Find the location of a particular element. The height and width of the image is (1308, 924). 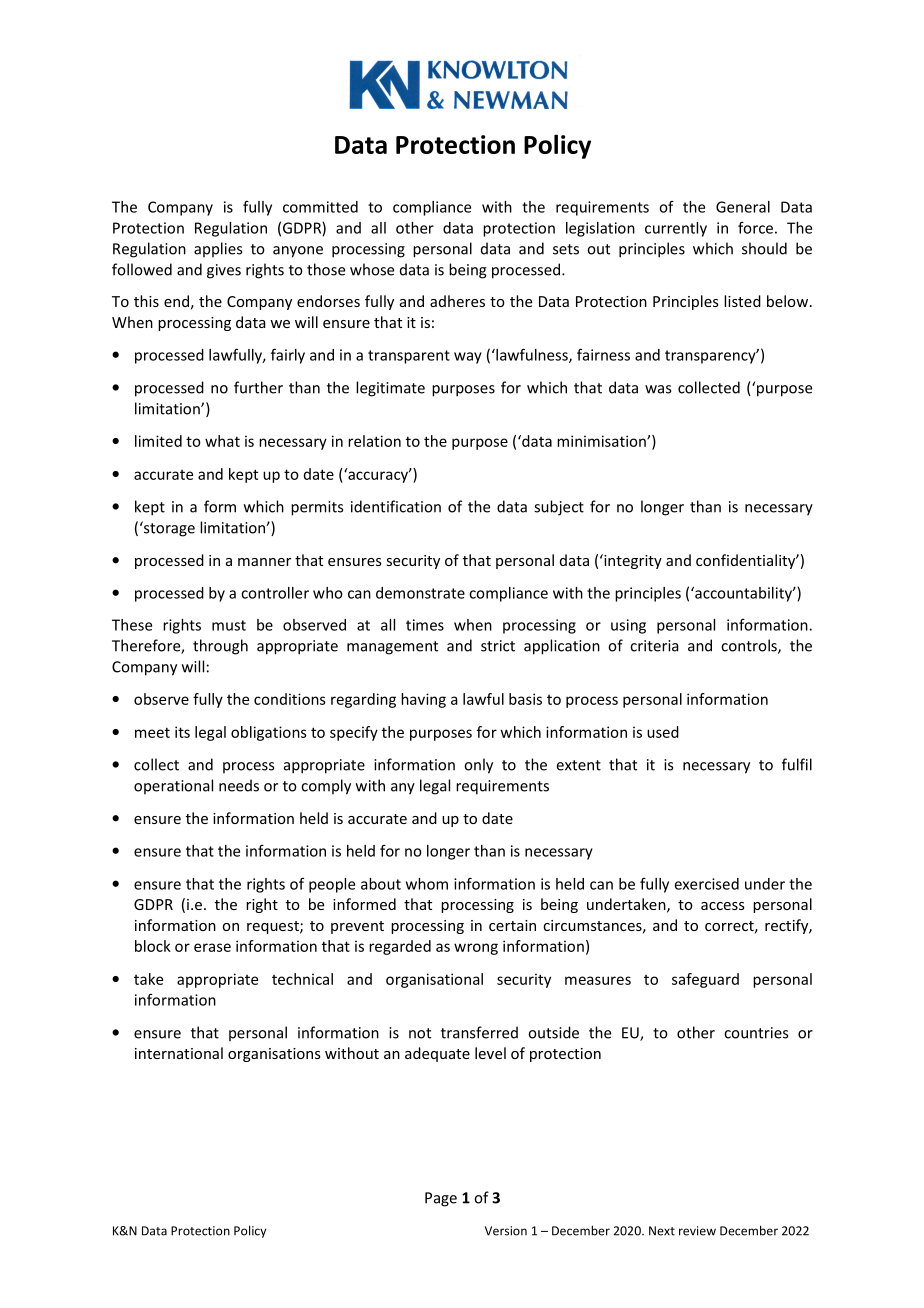

applies is located at coordinates (218, 249).
